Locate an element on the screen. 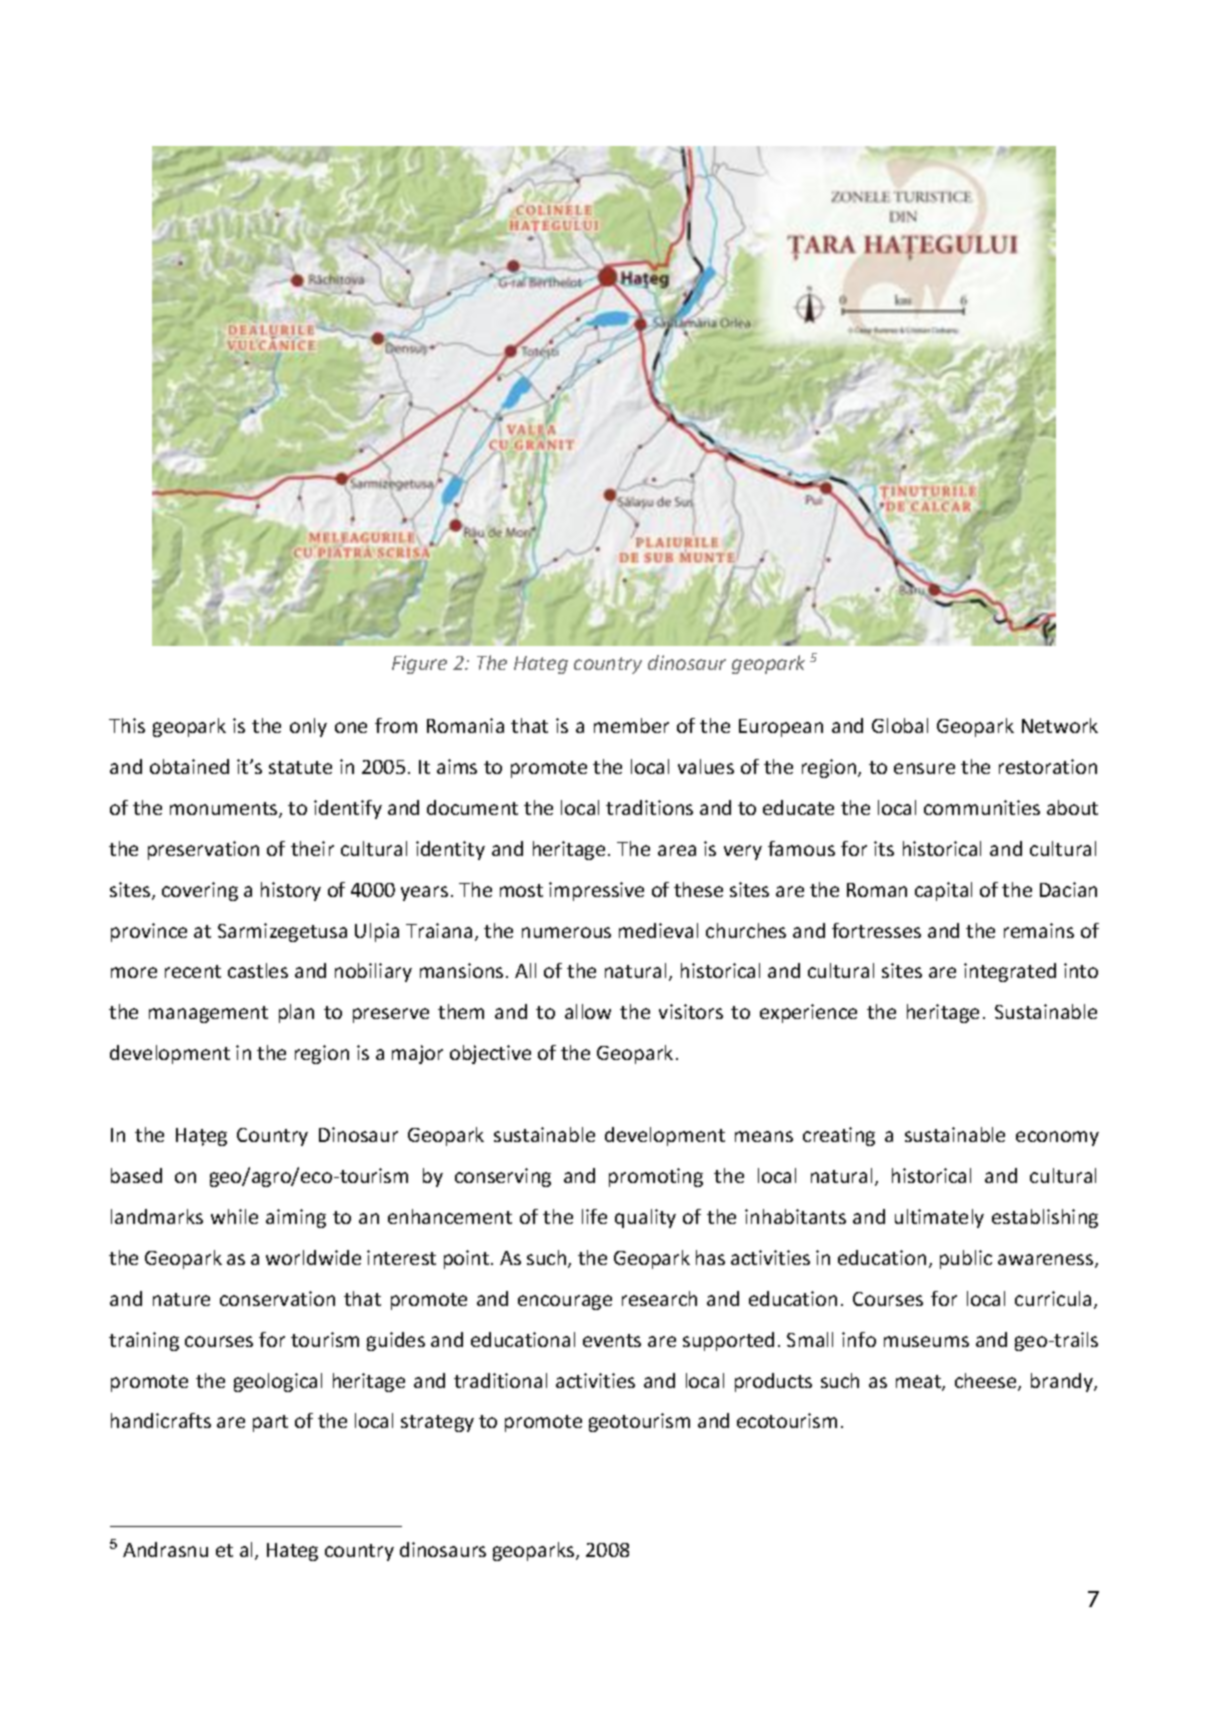  Global is located at coordinates (900, 725).
